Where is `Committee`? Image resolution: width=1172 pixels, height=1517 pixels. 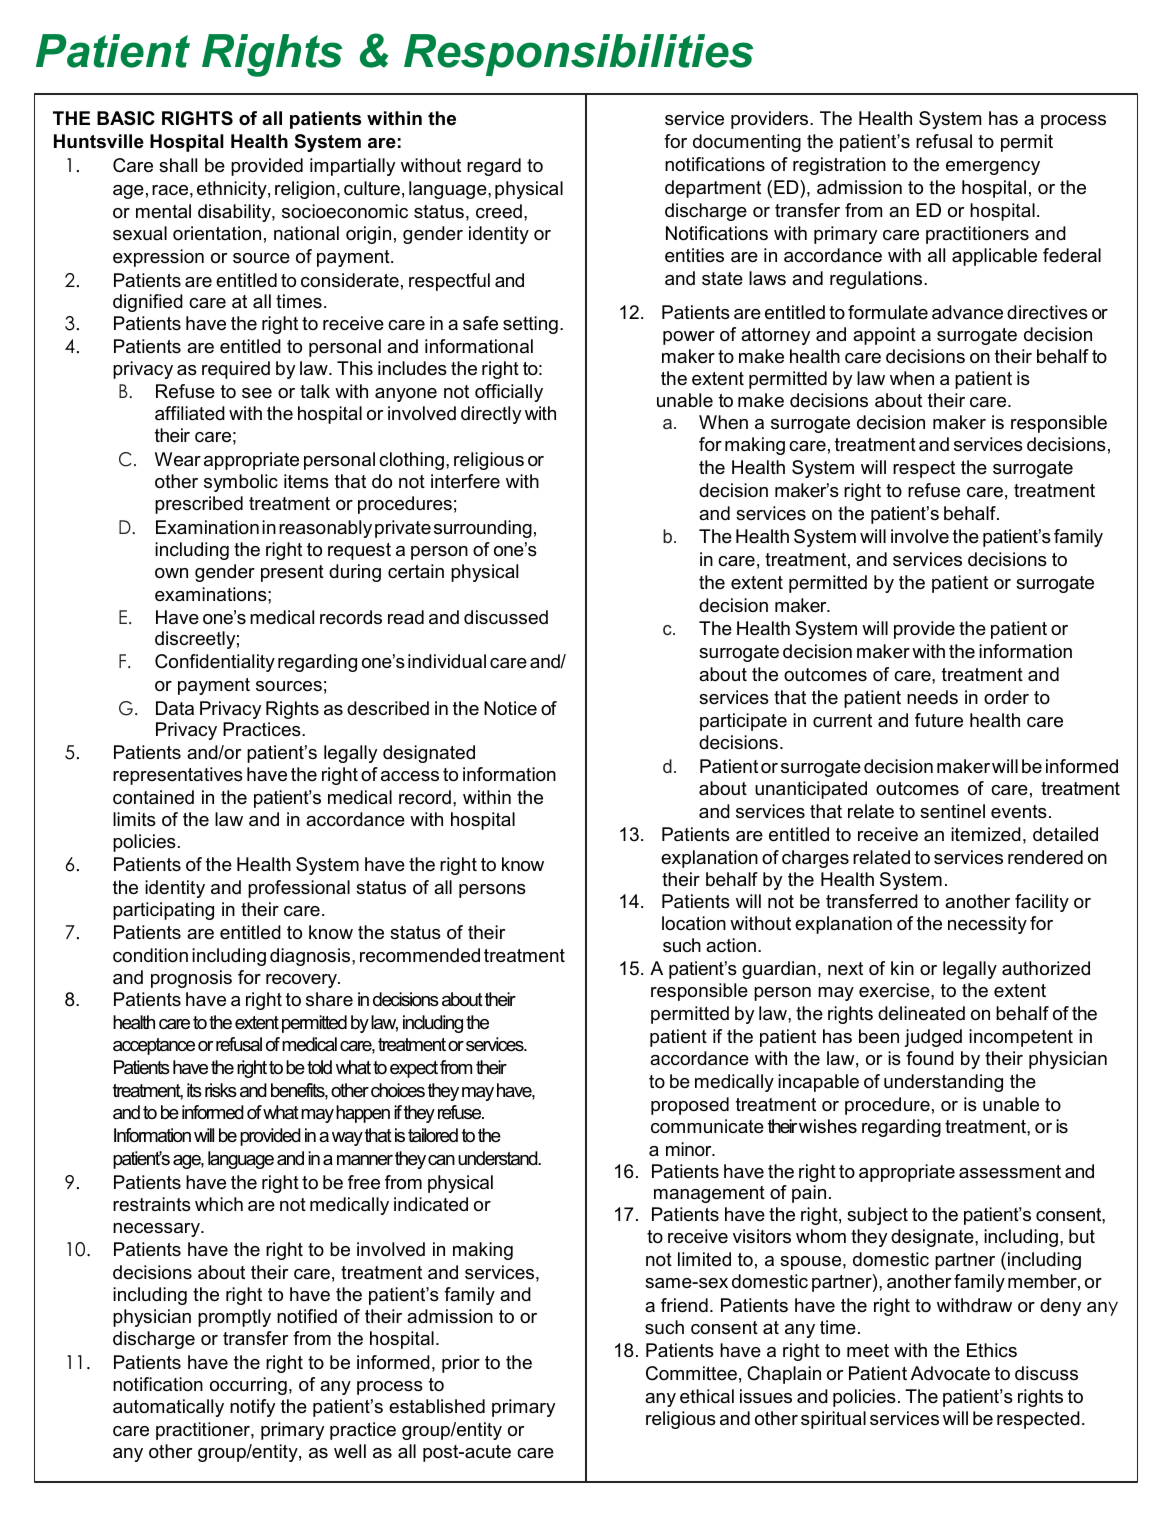 Committee is located at coordinates (691, 1373).
